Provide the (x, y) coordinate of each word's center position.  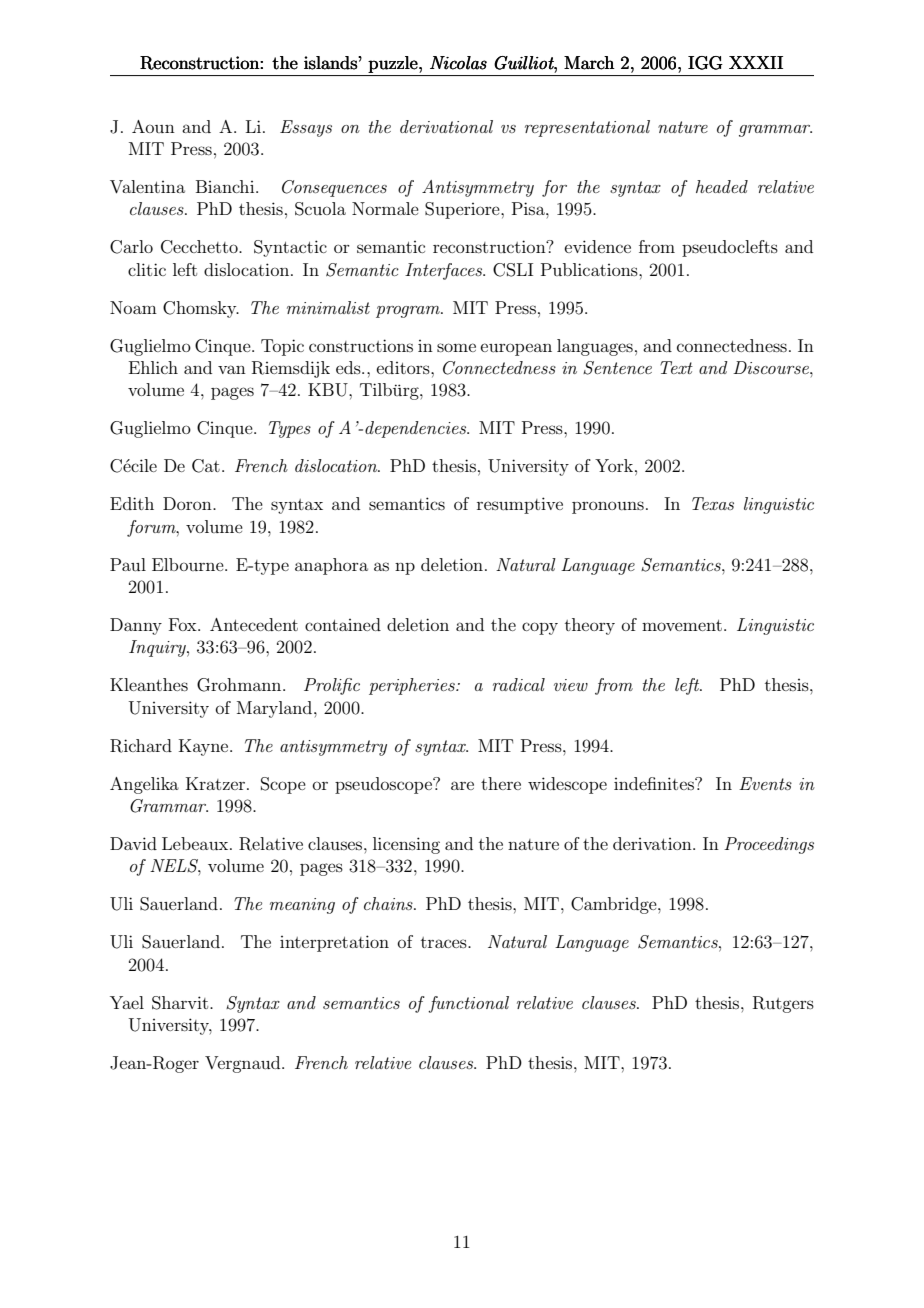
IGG (705, 63)
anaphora (331, 566)
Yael (127, 1002)
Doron (188, 503)
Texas (713, 503)
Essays (306, 128)
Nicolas (458, 63)
